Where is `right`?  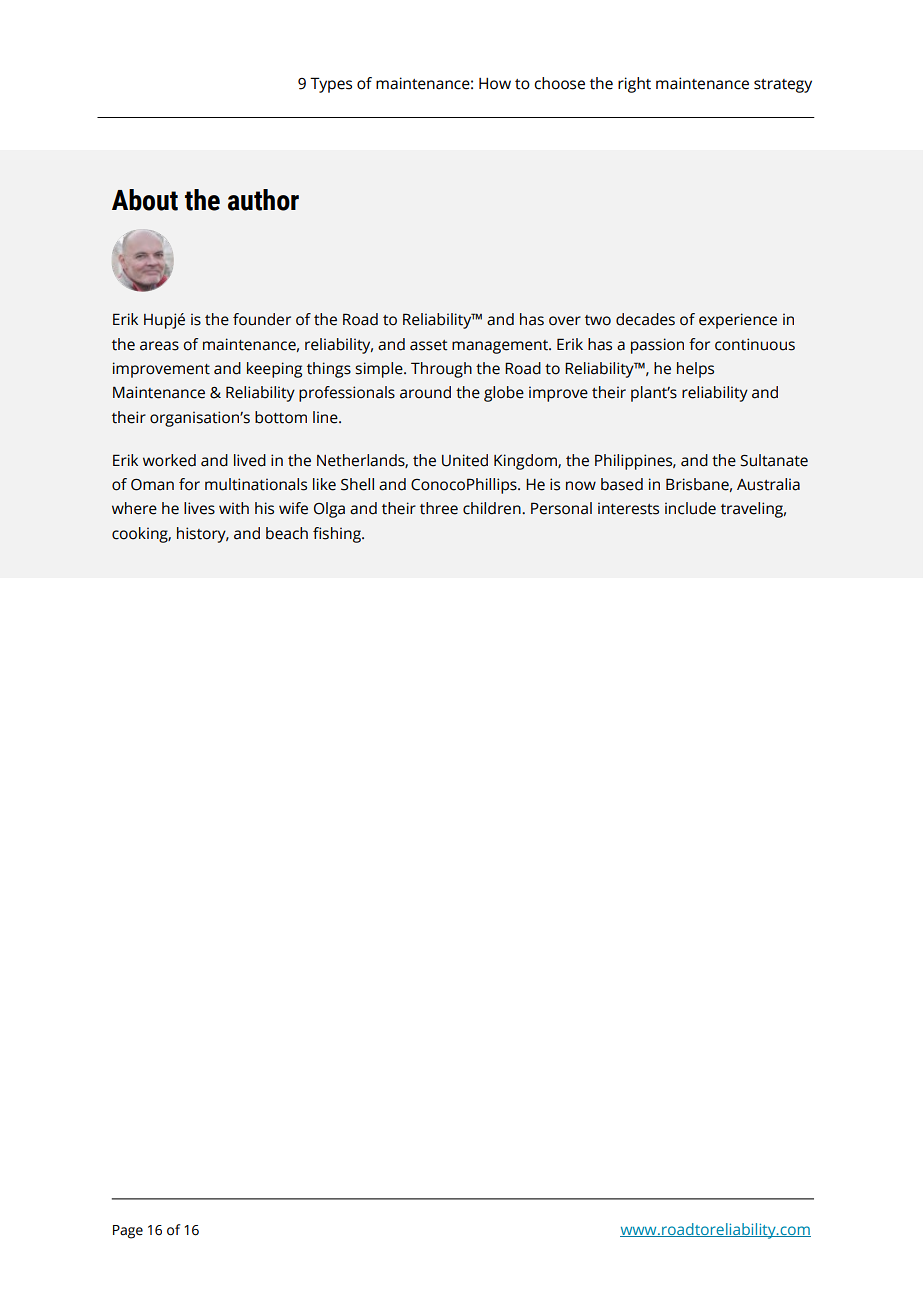 right is located at coordinates (634, 85).
